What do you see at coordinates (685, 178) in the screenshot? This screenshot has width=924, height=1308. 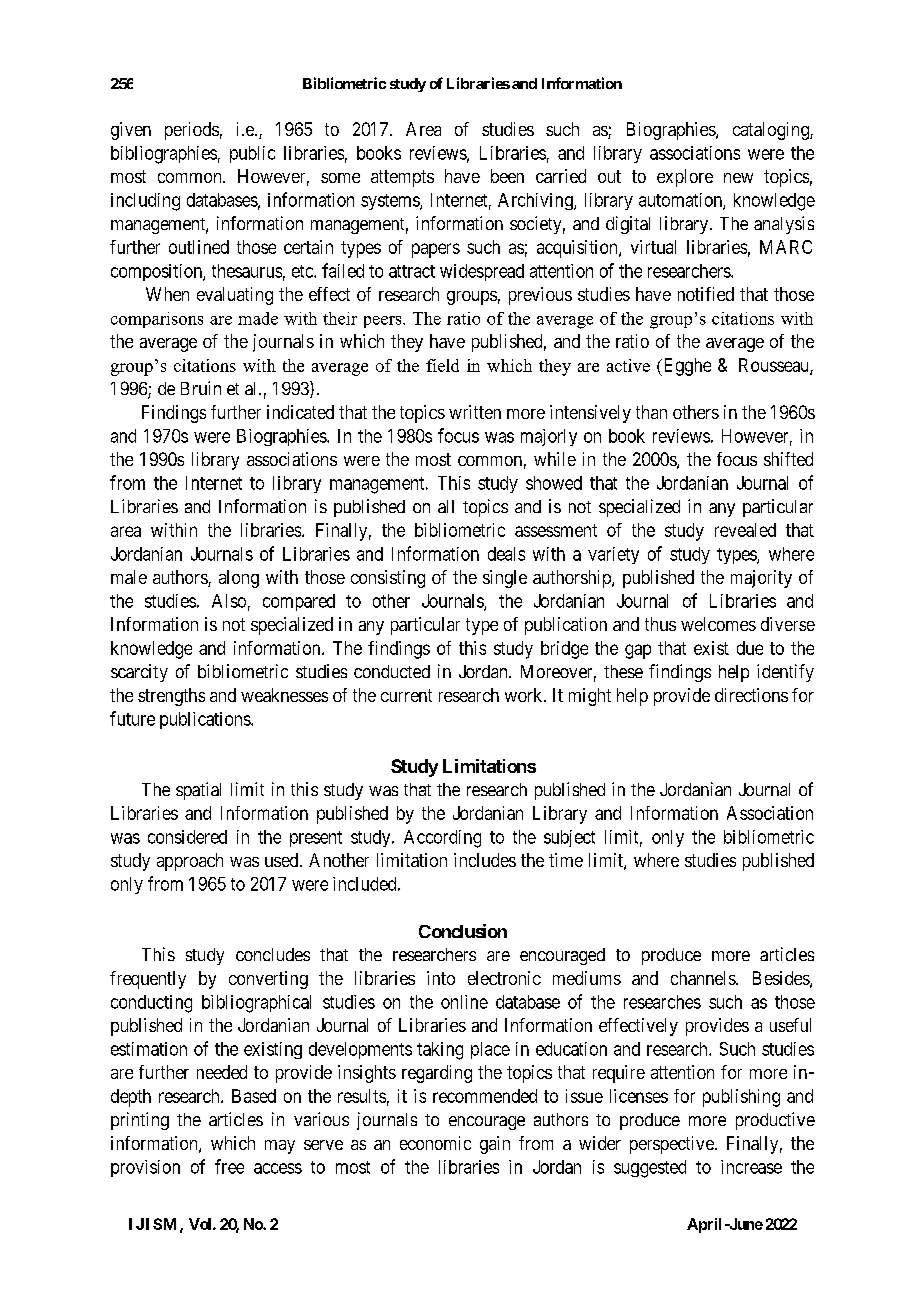 I see `explore` at bounding box center [685, 178].
